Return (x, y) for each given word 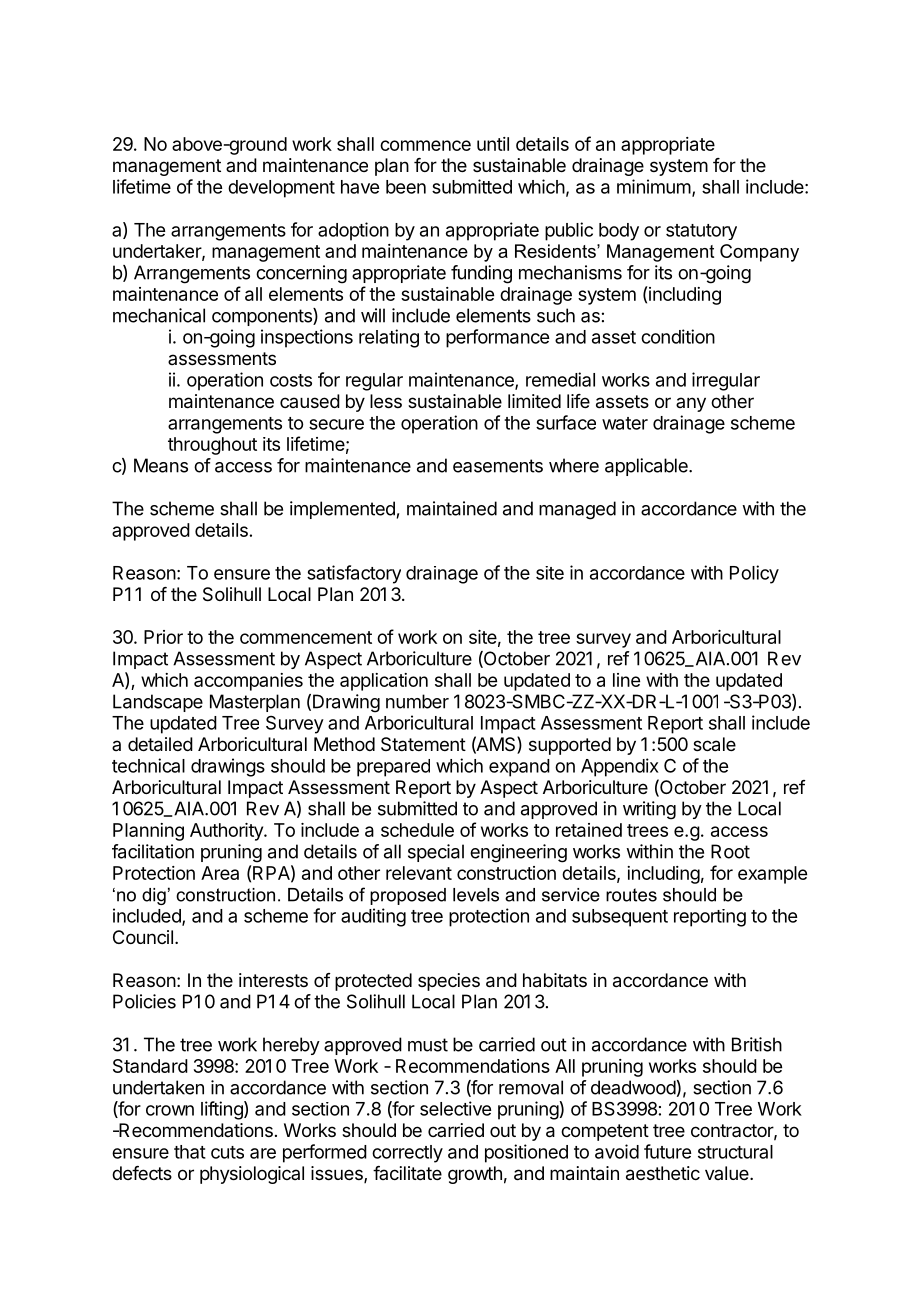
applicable (647, 467)
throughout (212, 446)
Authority (227, 832)
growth (475, 1175)
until (493, 144)
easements (498, 466)
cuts (227, 1152)
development (281, 189)
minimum (654, 186)
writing (649, 810)
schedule (417, 830)
